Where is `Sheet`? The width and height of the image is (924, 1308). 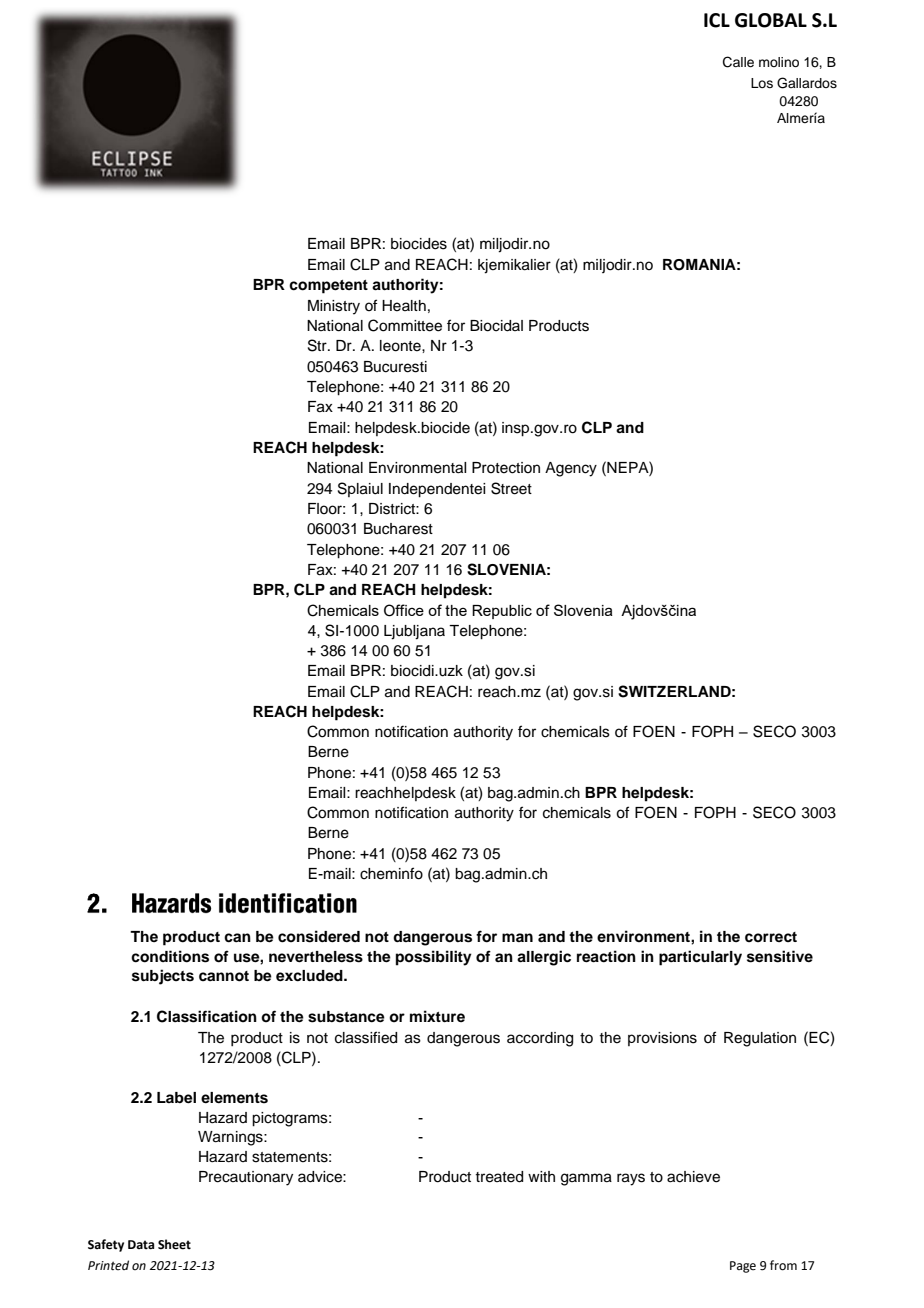 Sheet is located at coordinates (174, 1244).
